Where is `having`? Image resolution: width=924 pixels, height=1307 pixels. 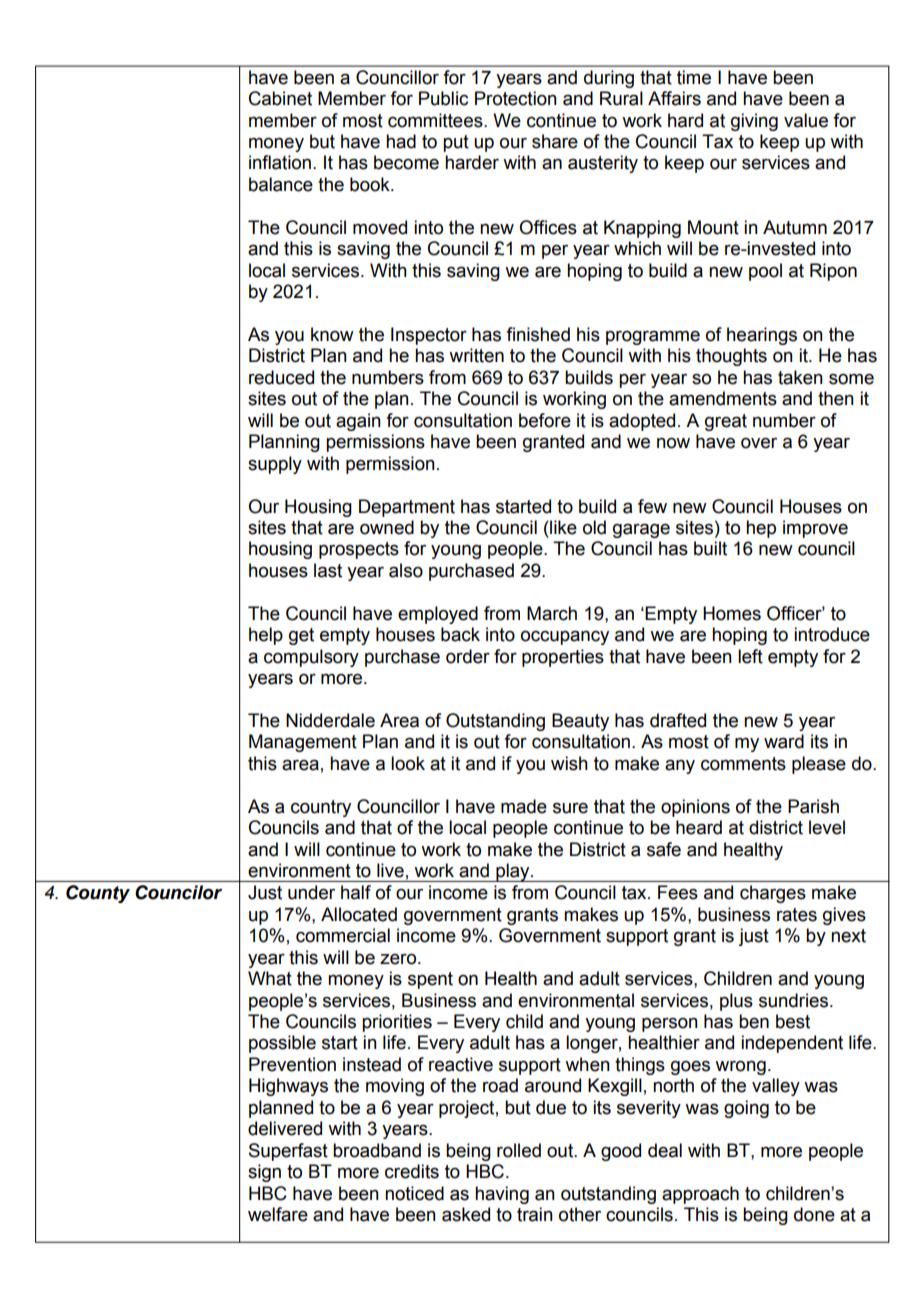 having is located at coordinates (502, 1195).
